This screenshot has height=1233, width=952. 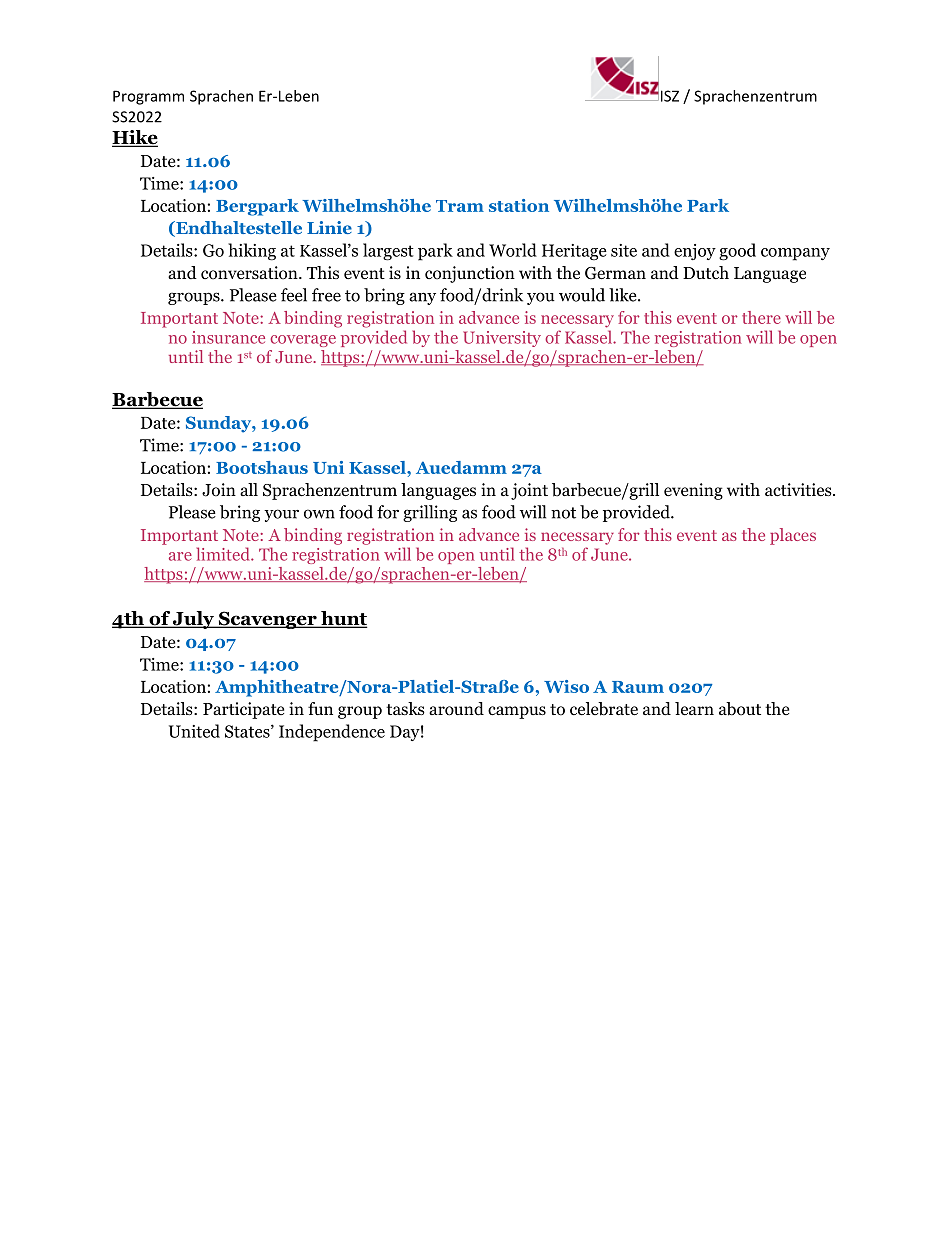 What do you see at coordinates (470, 274) in the screenshot?
I see `conjunction` at bounding box center [470, 274].
